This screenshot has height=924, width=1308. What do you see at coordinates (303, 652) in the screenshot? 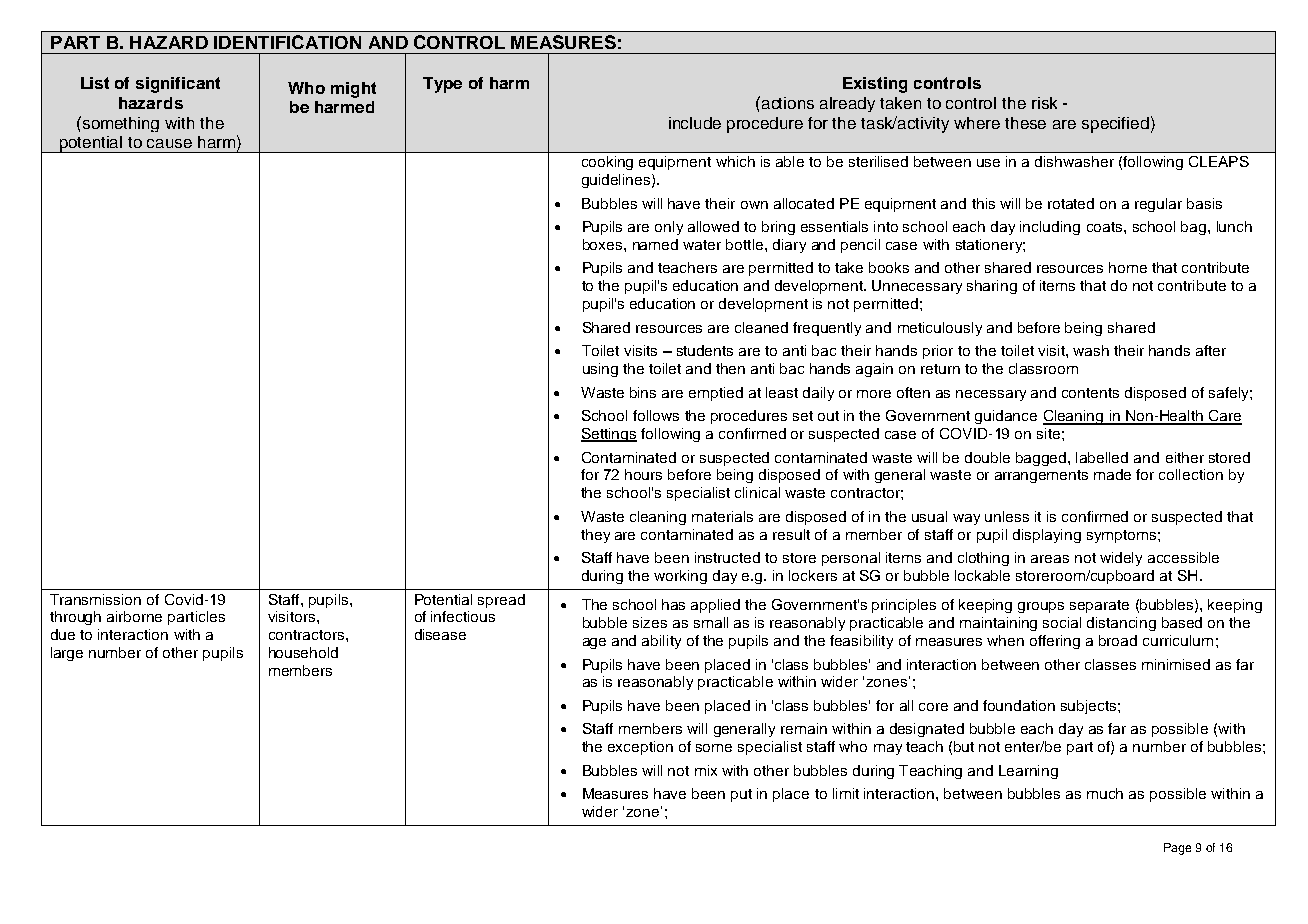
I see `household` at bounding box center [303, 652].
